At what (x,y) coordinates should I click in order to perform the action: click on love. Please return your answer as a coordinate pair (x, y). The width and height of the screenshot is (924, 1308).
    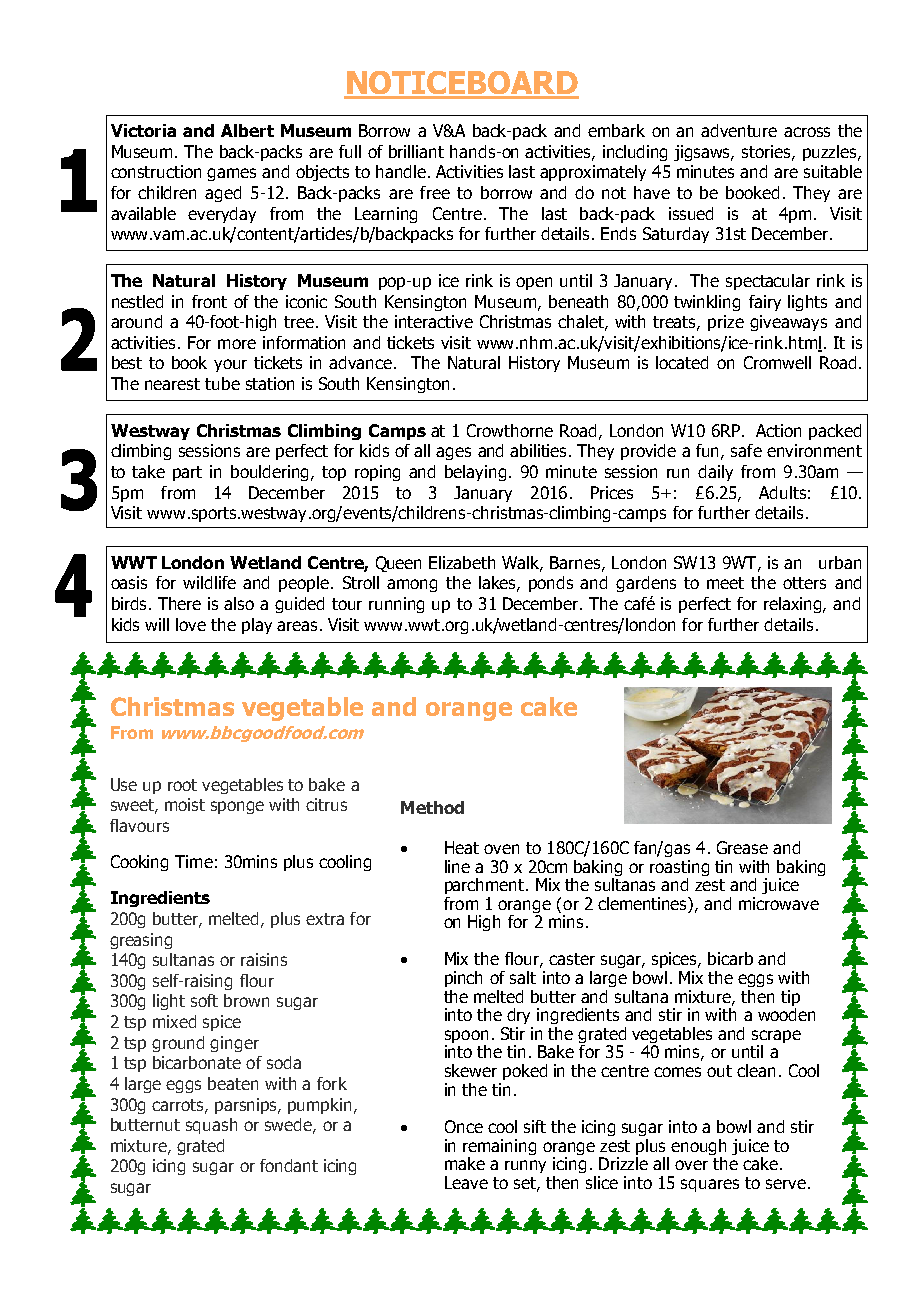
    Looking at the image, I should click on (191, 624).
